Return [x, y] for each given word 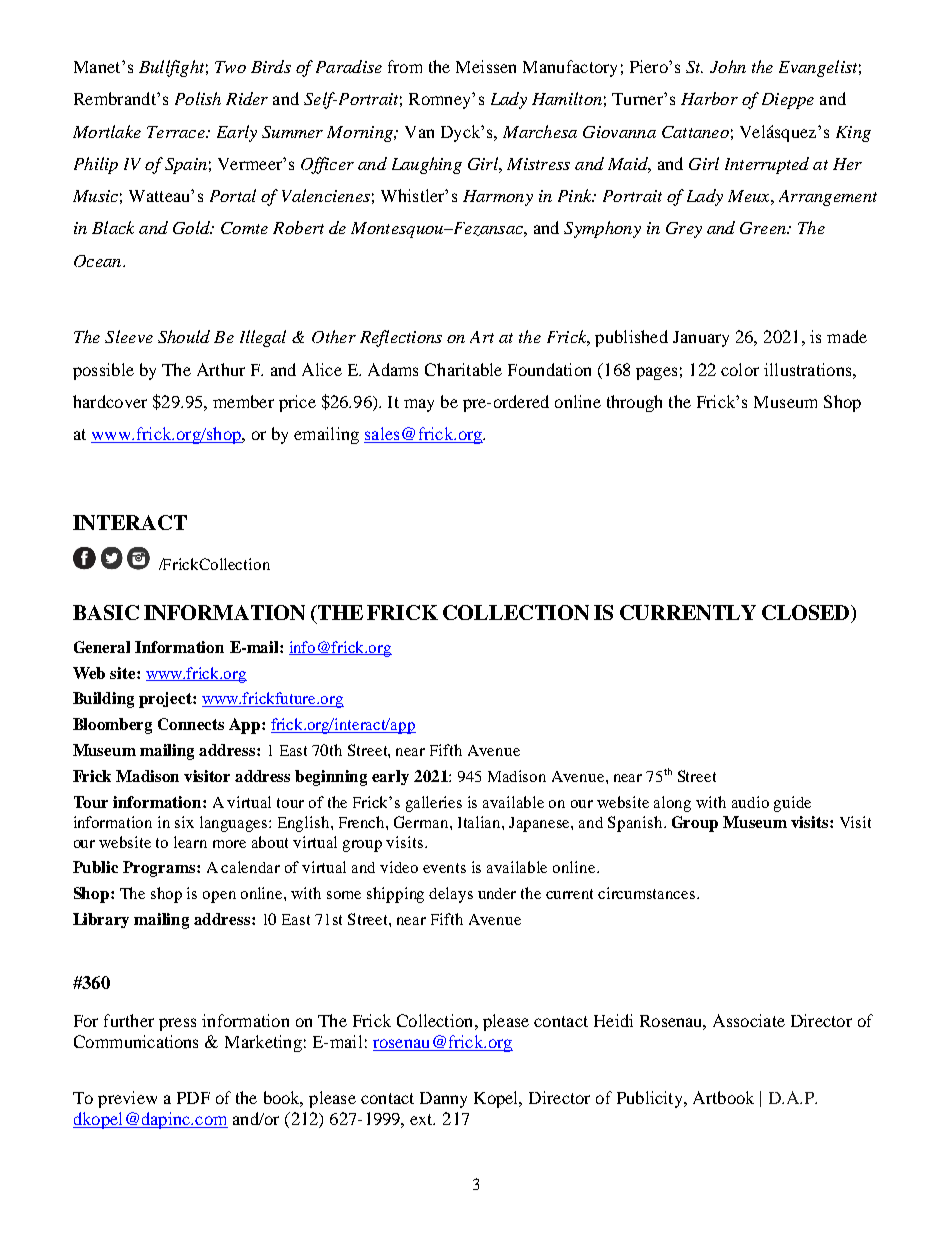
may [419, 405]
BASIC [106, 612]
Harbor [709, 98]
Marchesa [540, 131]
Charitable [463, 369]
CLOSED [807, 612]
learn [190, 842]
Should [184, 336]
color [740, 369]
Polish [198, 98]
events [444, 868]
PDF [193, 1098]
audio [750, 802]
